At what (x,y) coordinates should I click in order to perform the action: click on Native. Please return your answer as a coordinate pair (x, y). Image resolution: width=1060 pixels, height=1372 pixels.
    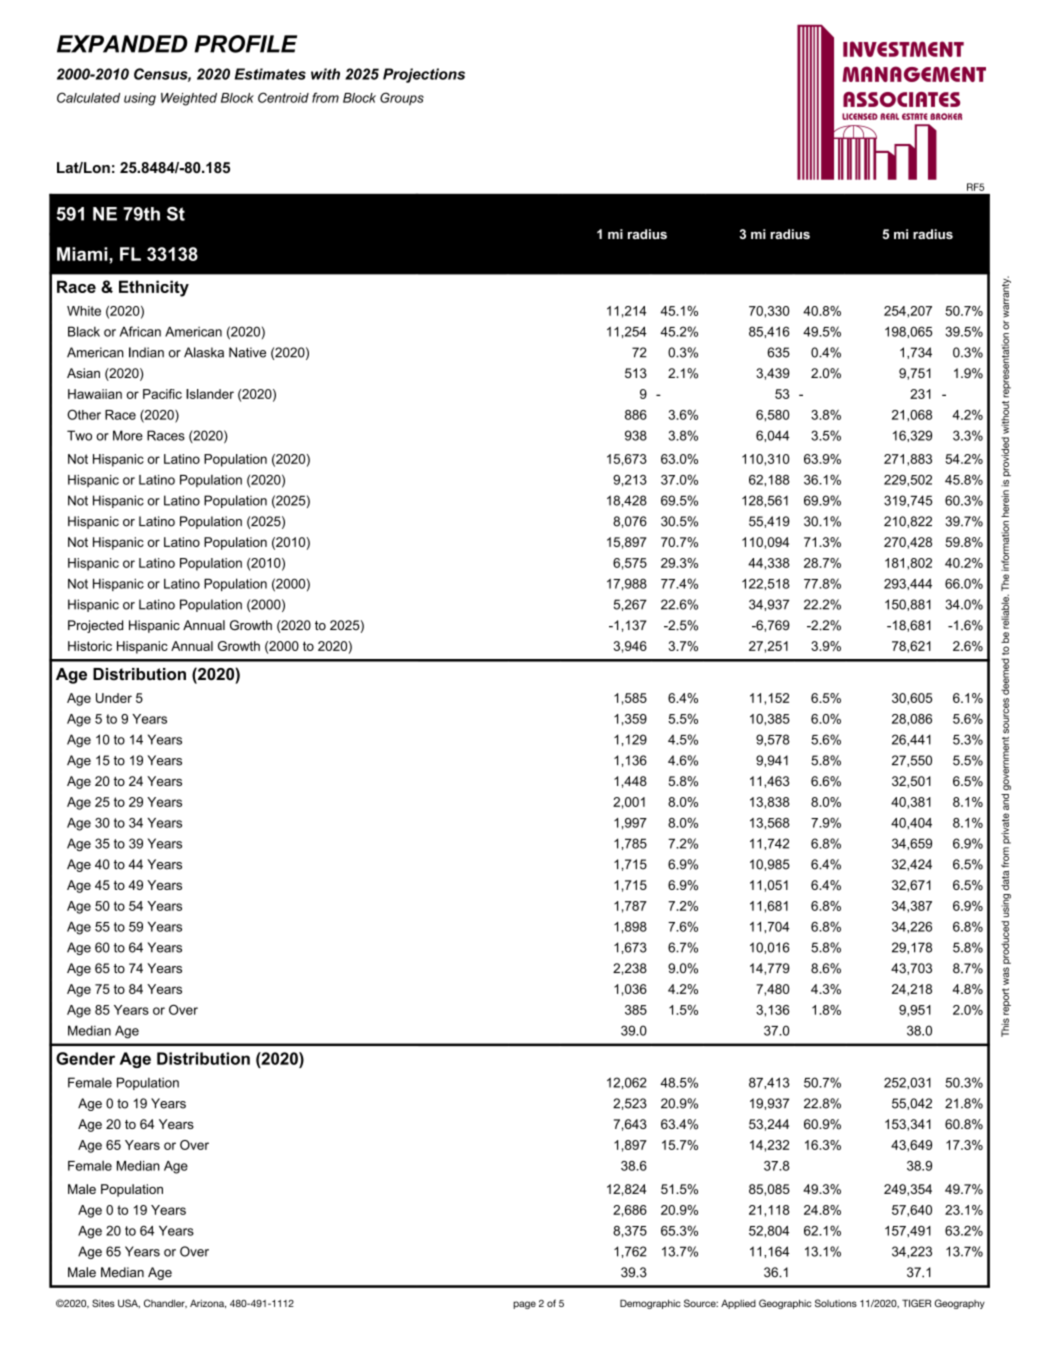
    Looking at the image, I should click on (247, 352).
